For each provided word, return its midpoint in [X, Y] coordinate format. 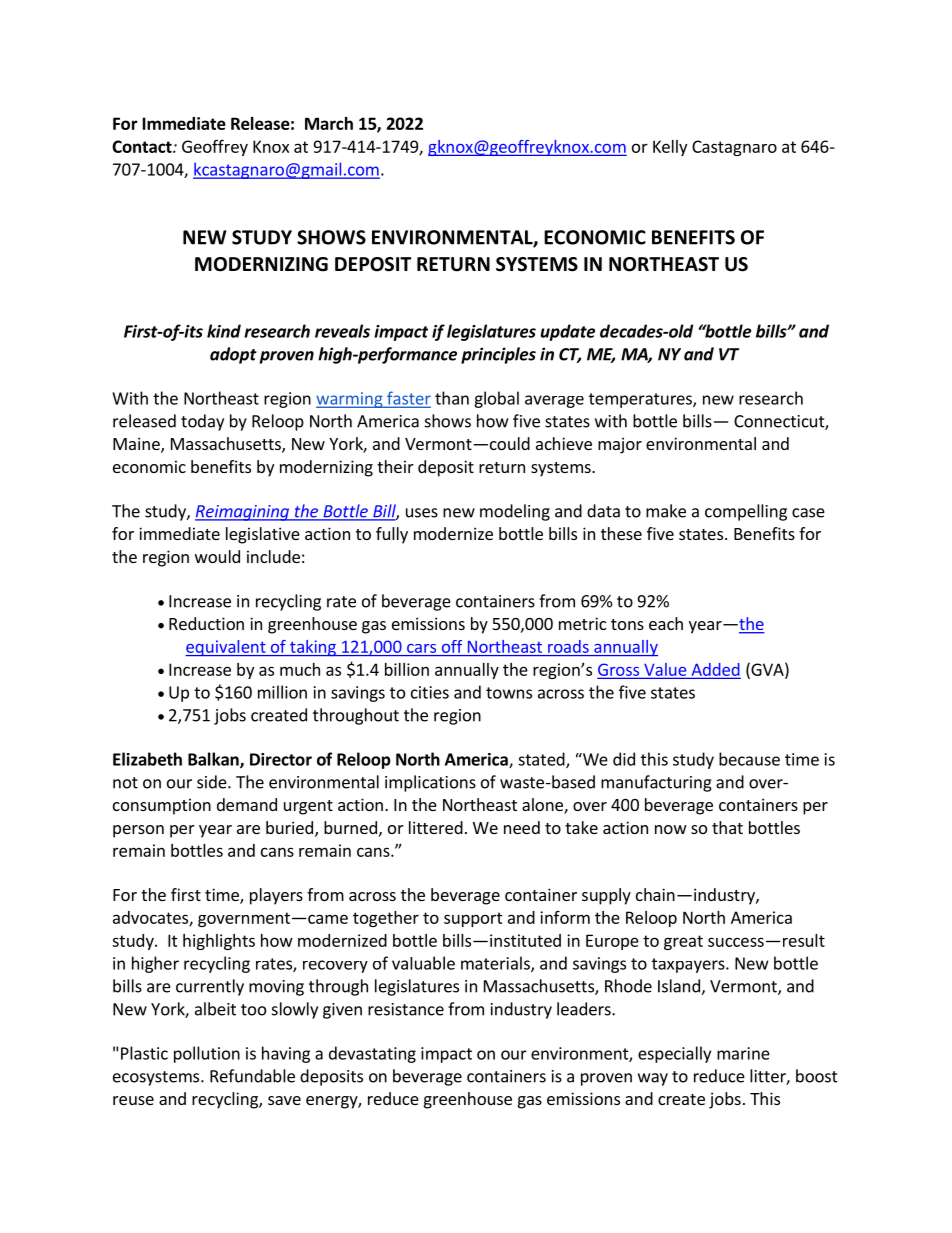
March [329, 123]
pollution [207, 1054]
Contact [143, 146]
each [666, 623]
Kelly [670, 148]
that [727, 827]
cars [421, 648]
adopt [233, 355]
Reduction [206, 623]
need [522, 827]
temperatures [641, 400]
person [138, 831]
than [452, 398]
